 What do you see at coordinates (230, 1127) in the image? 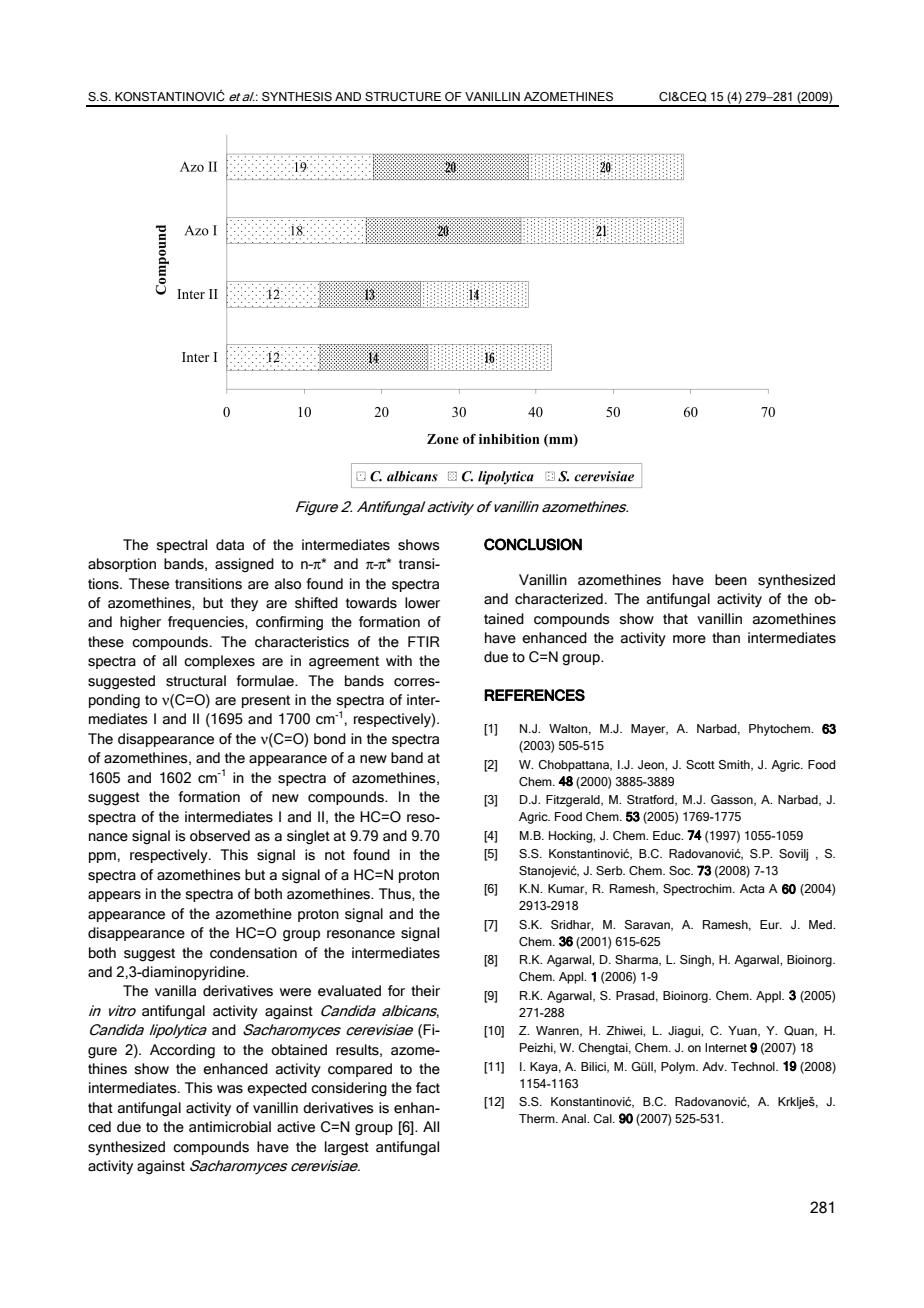
I see `antimicrobial` at bounding box center [230, 1127].
